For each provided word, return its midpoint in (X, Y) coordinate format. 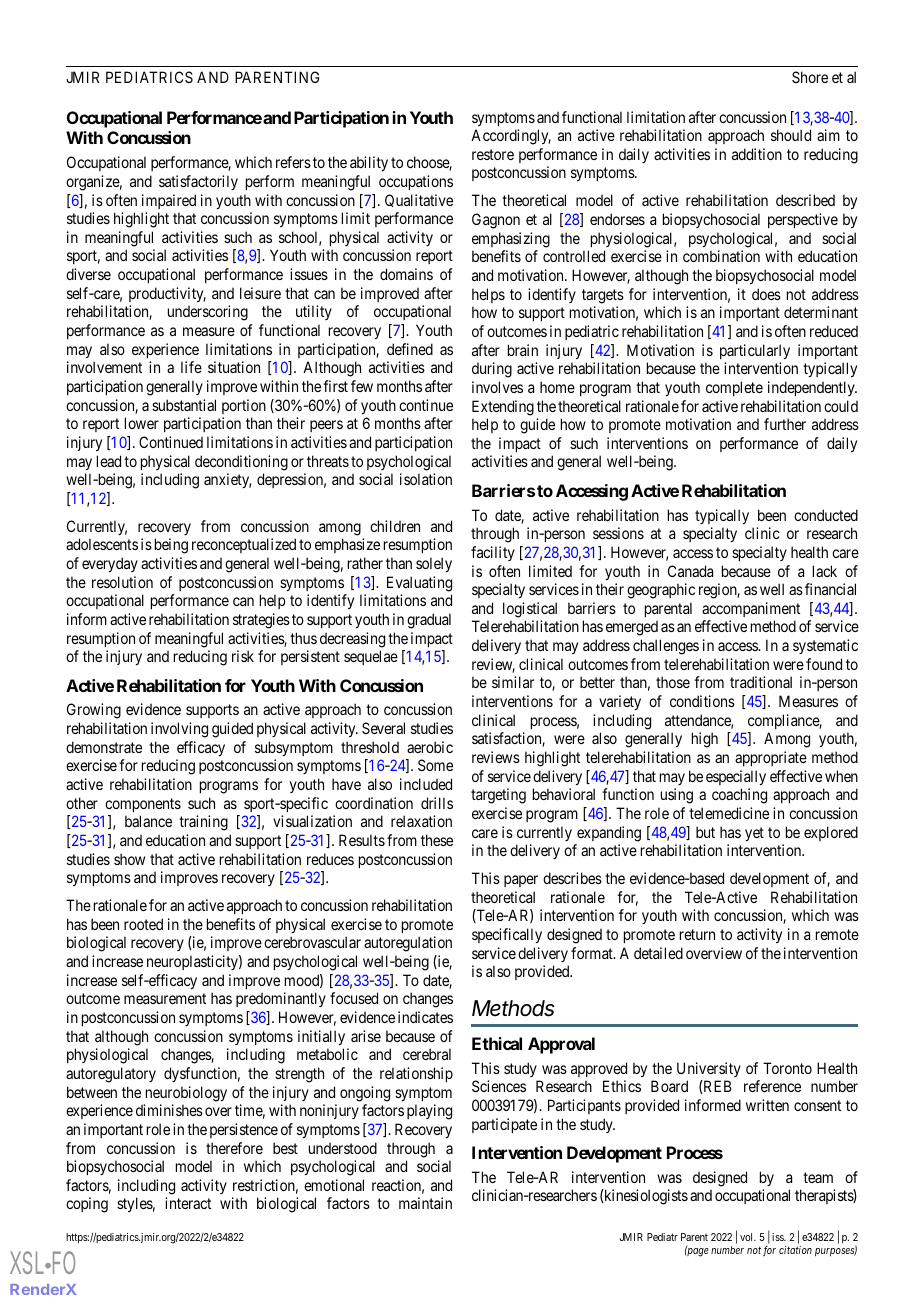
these (437, 840)
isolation (426, 479)
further (785, 424)
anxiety (227, 480)
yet (754, 834)
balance (148, 821)
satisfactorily (198, 182)
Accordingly (511, 137)
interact (188, 1203)
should (791, 135)
